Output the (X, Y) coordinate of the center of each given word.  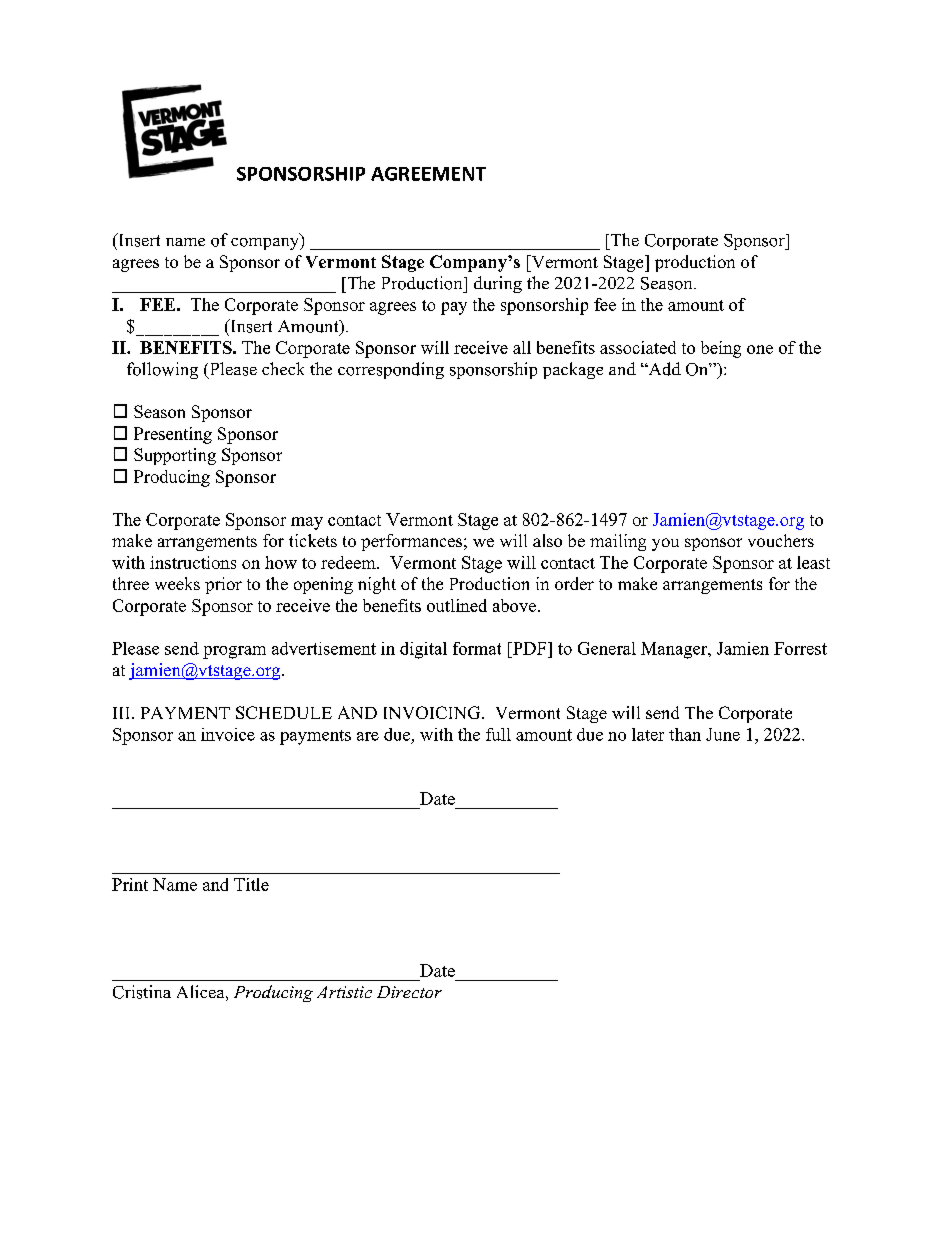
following (162, 370)
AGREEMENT (428, 174)
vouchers (781, 540)
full (498, 734)
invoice (228, 734)
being (721, 349)
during (498, 284)
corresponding (391, 370)
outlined (457, 605)
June (723, 734)
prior (223, 585)
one (760, 349)
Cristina (142, 992)
